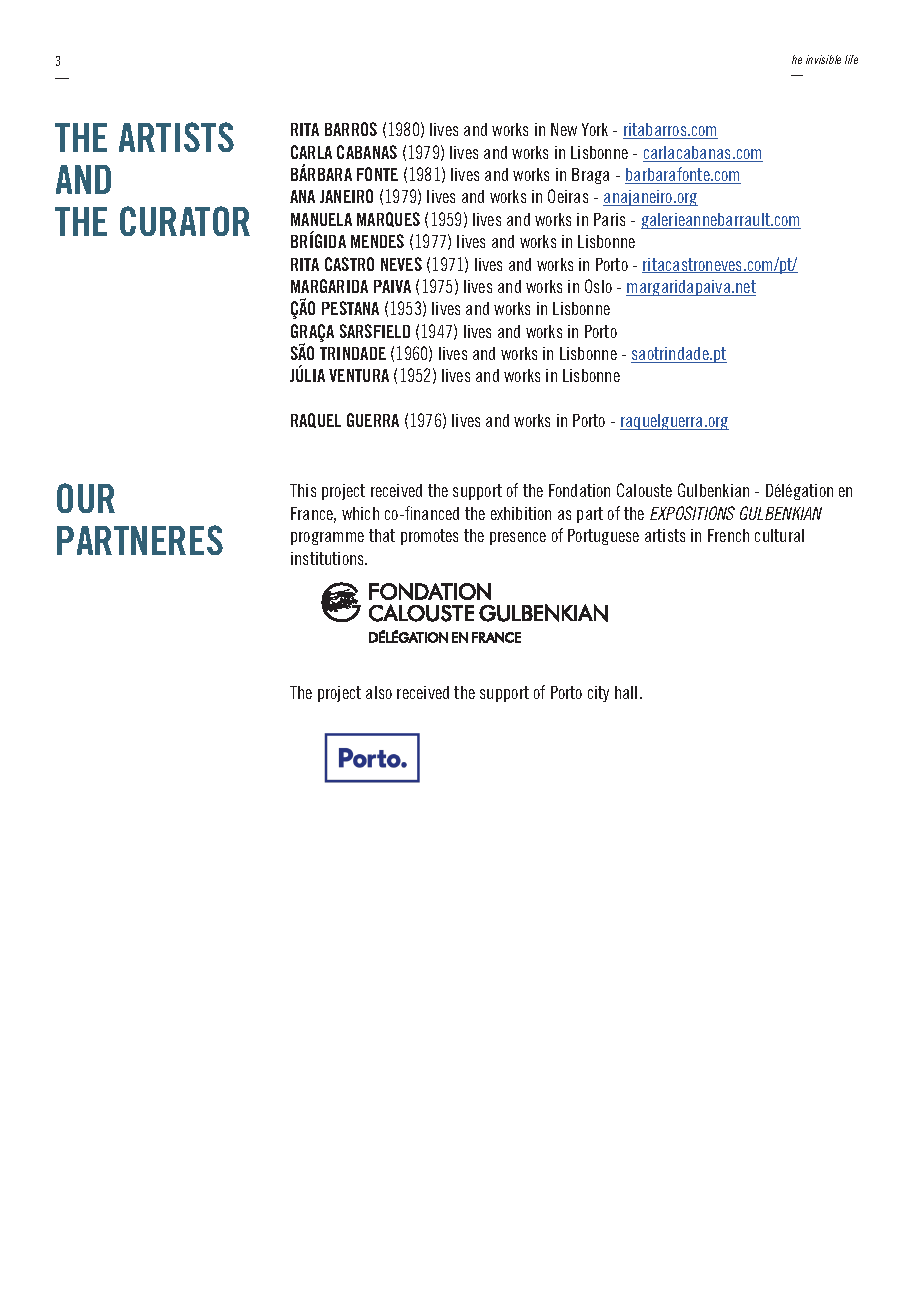 The height and width of the image is (1308, 924). What do you see at coordinates (598, 286) in the image?
I see `Oslo` at bounding box center [598, 286].
